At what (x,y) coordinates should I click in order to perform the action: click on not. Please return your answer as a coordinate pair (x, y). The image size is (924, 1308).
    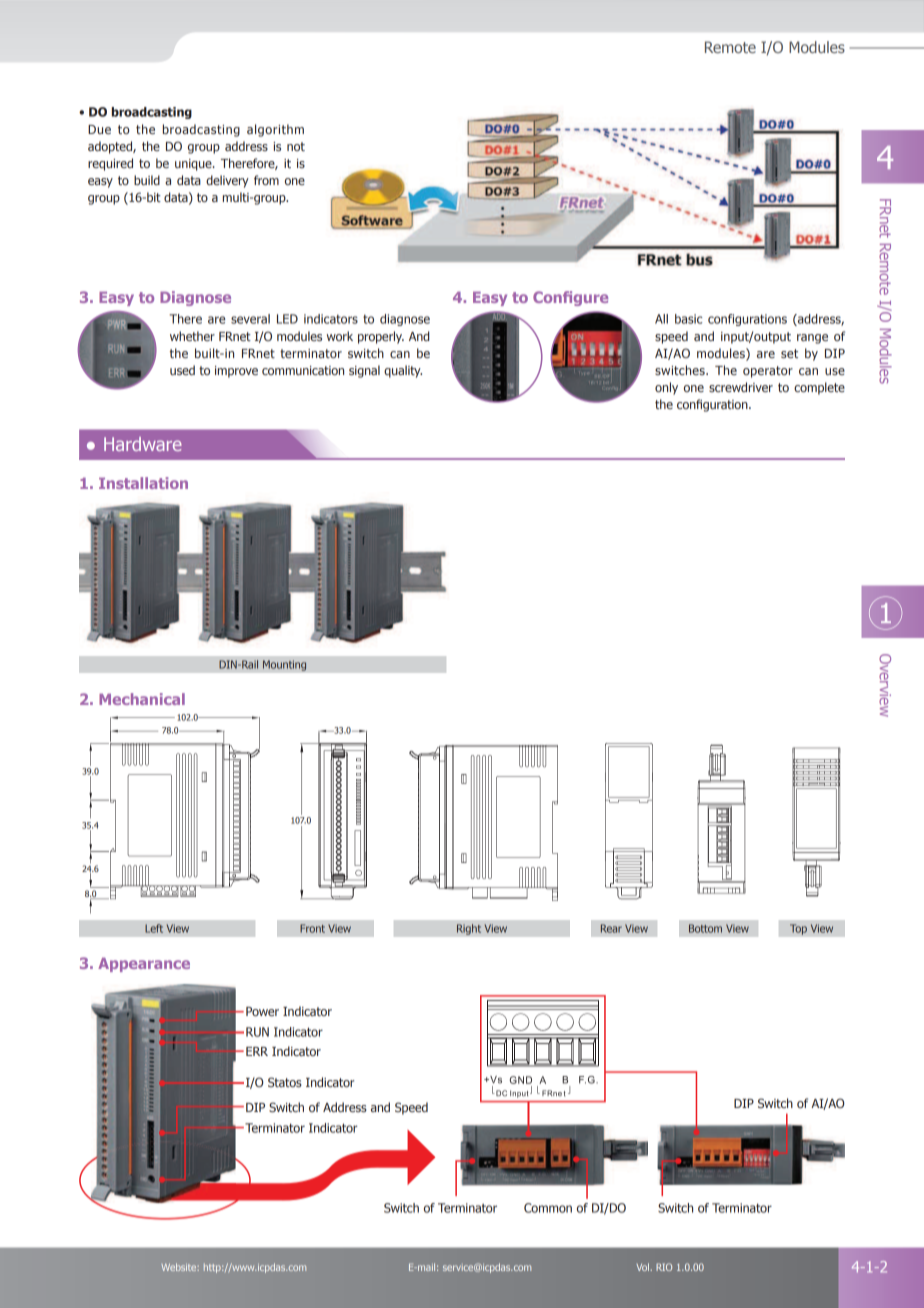
    Looking at the image, I should click on (296, 146).
